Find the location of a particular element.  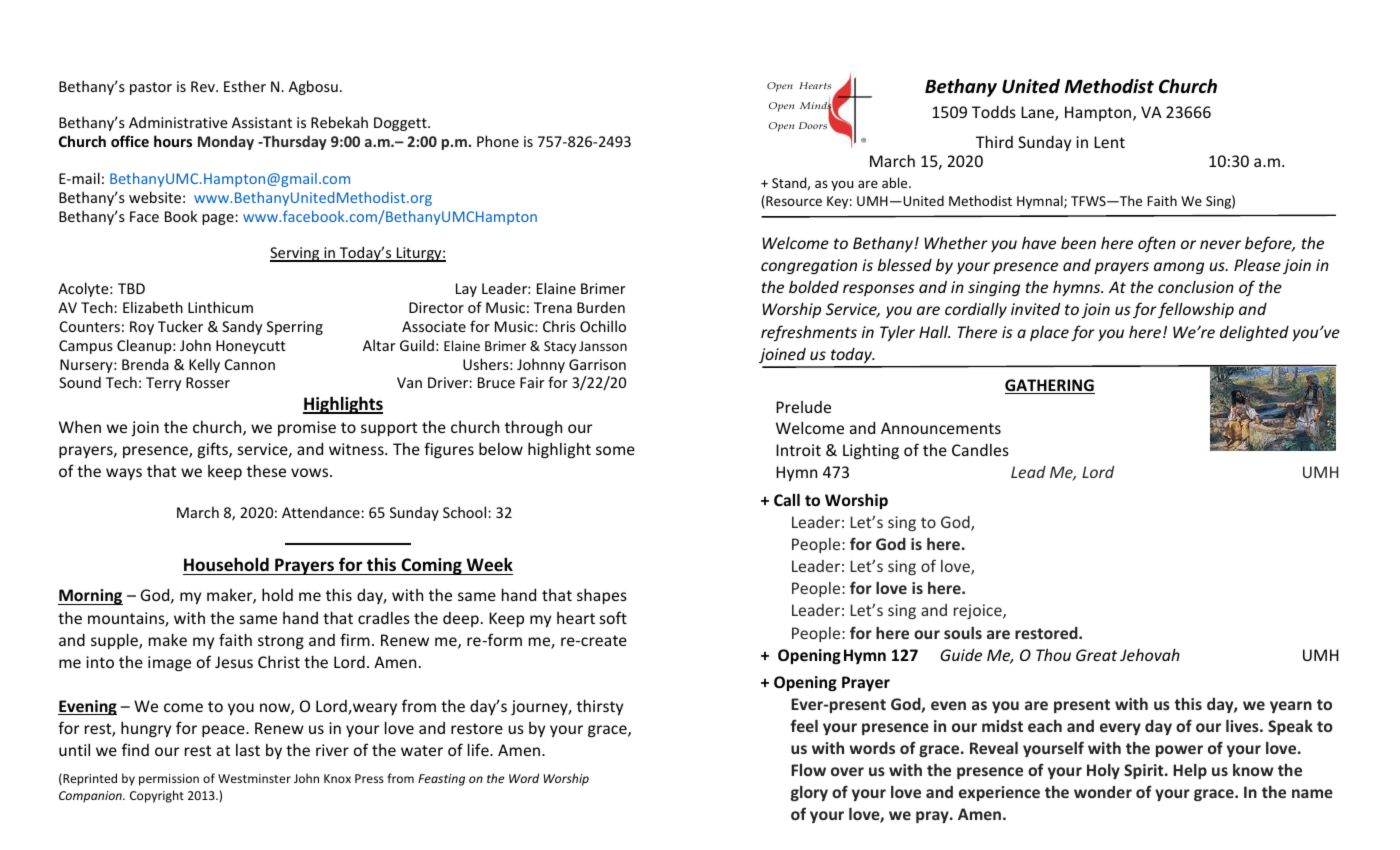

Assistant is located at coordinates (262, 122).
